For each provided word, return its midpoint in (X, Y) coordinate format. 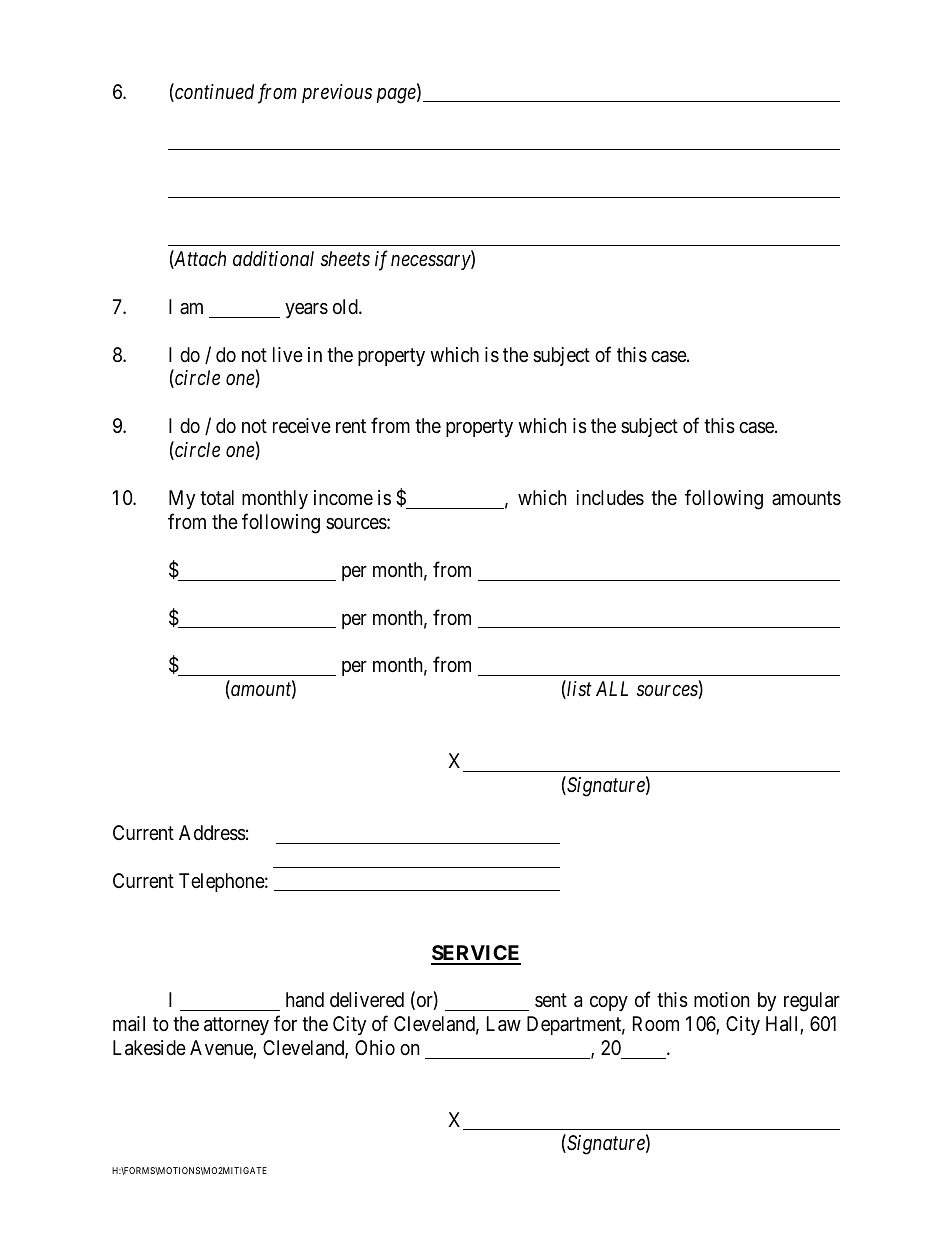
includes (610, 498)
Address (212, 833)
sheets (345, 259)
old (346, 306)
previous (337, 93)
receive (302, 425)
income (343, 497)
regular (812, 1002)
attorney (236, 1026)
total (217, 497)
